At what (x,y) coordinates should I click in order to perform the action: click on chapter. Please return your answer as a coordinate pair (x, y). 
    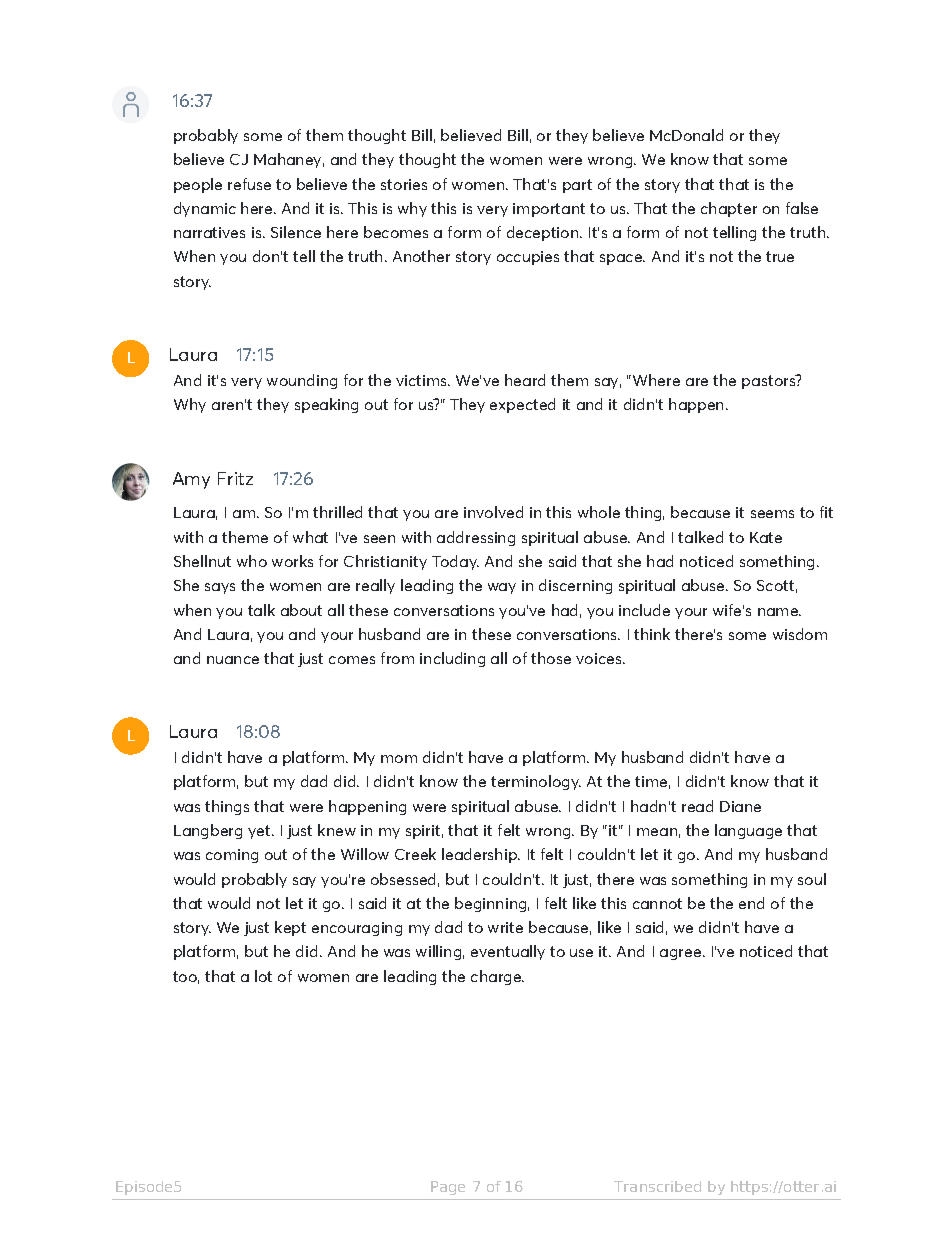
    Looking at the image, I should click on (729, 209).
